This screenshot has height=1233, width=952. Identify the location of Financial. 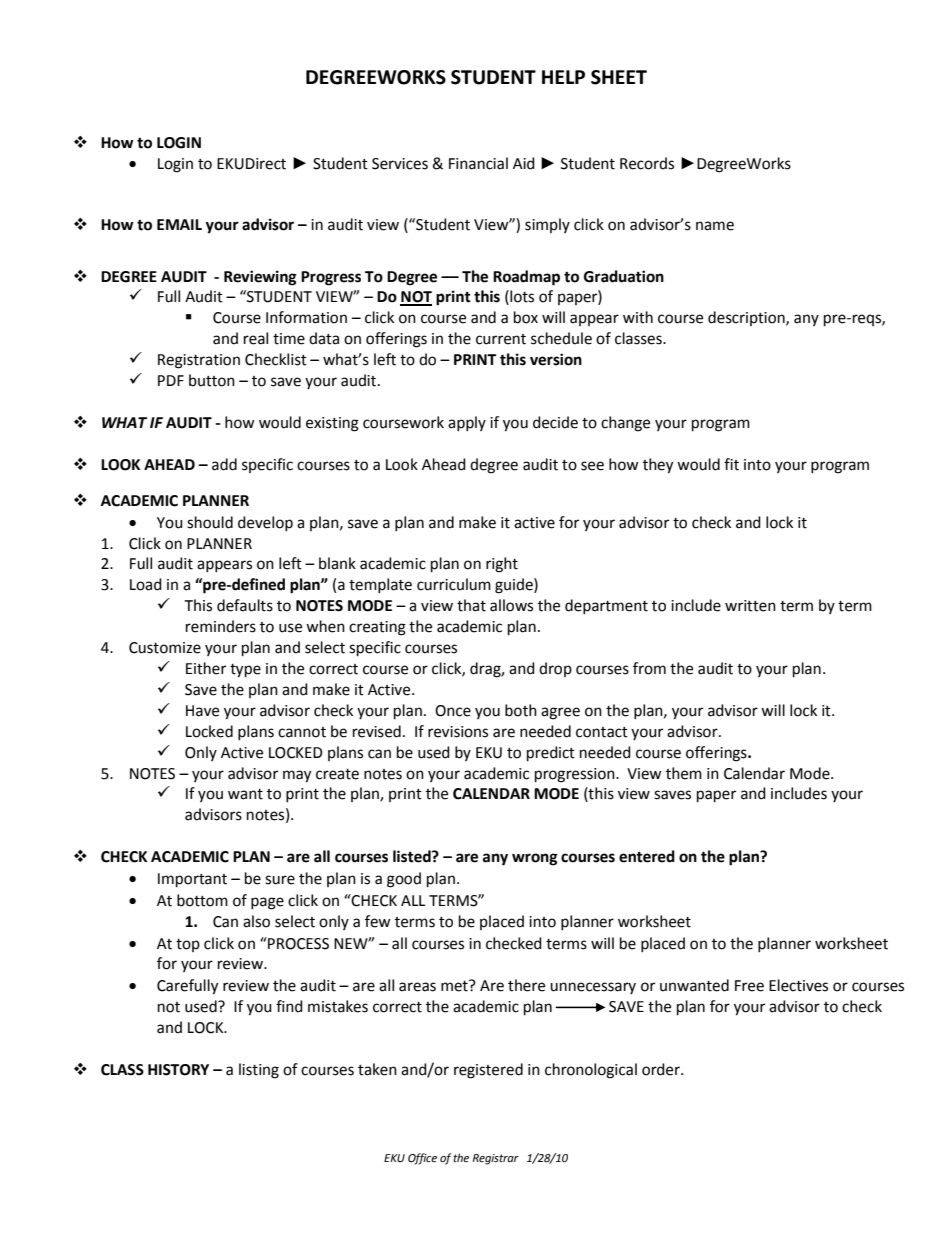
(478, 163).
